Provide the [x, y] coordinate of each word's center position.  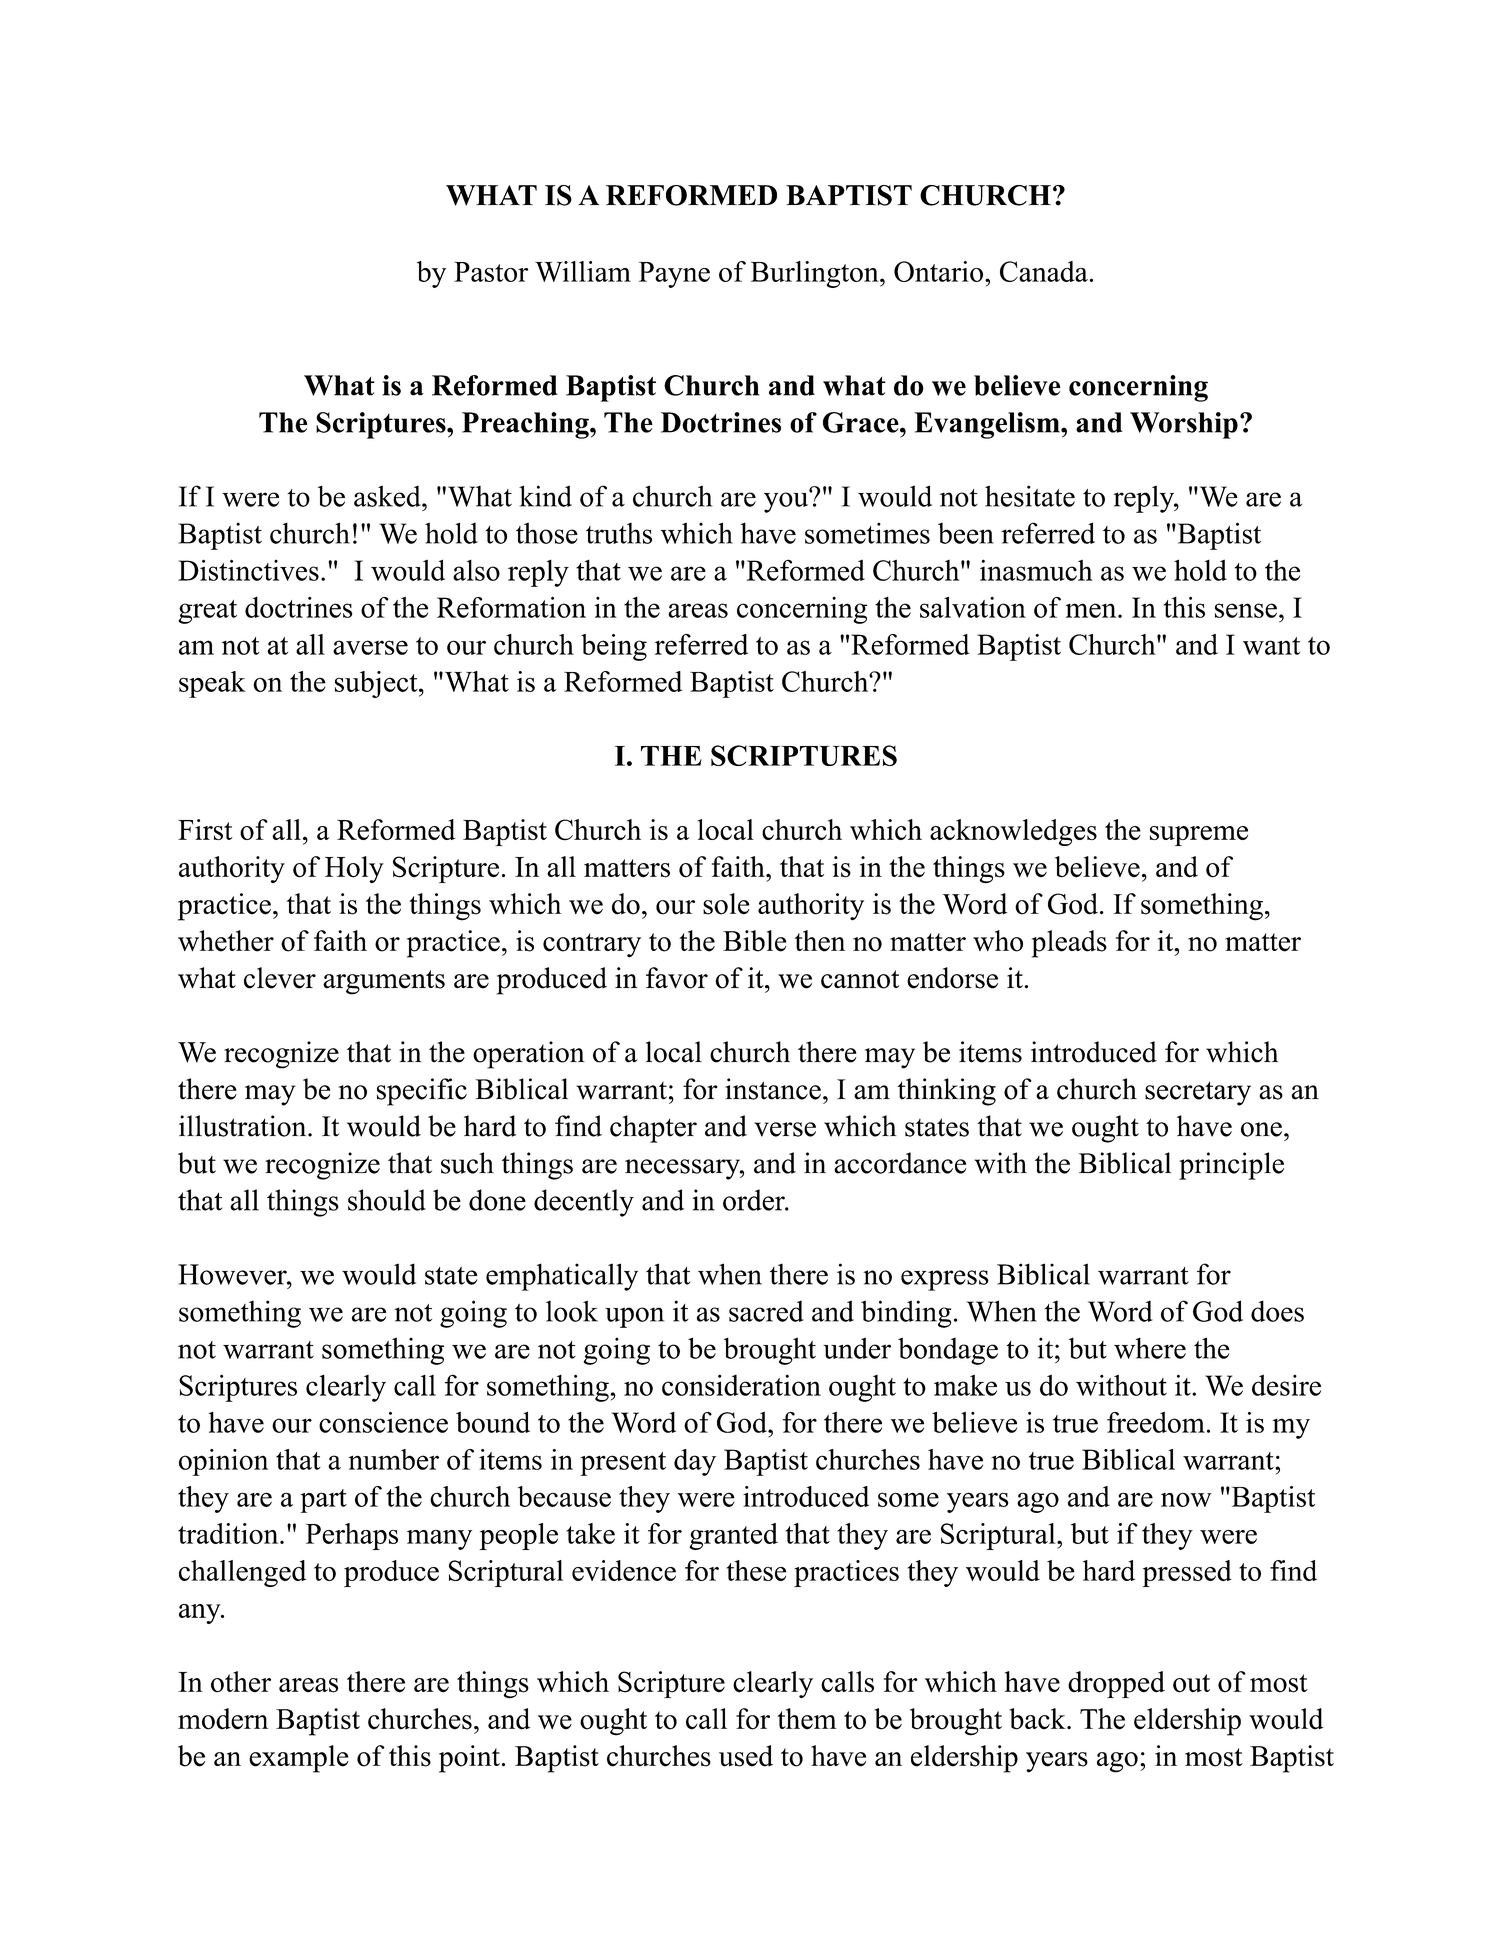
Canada [1044, 271]
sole [726, 904]
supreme [1199, 836]
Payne [674, 275]
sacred [766, 1311]
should [387, 1200]
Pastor [491, 272]
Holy [354, 869]
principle [1231, 1166]
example [299, 1759]
